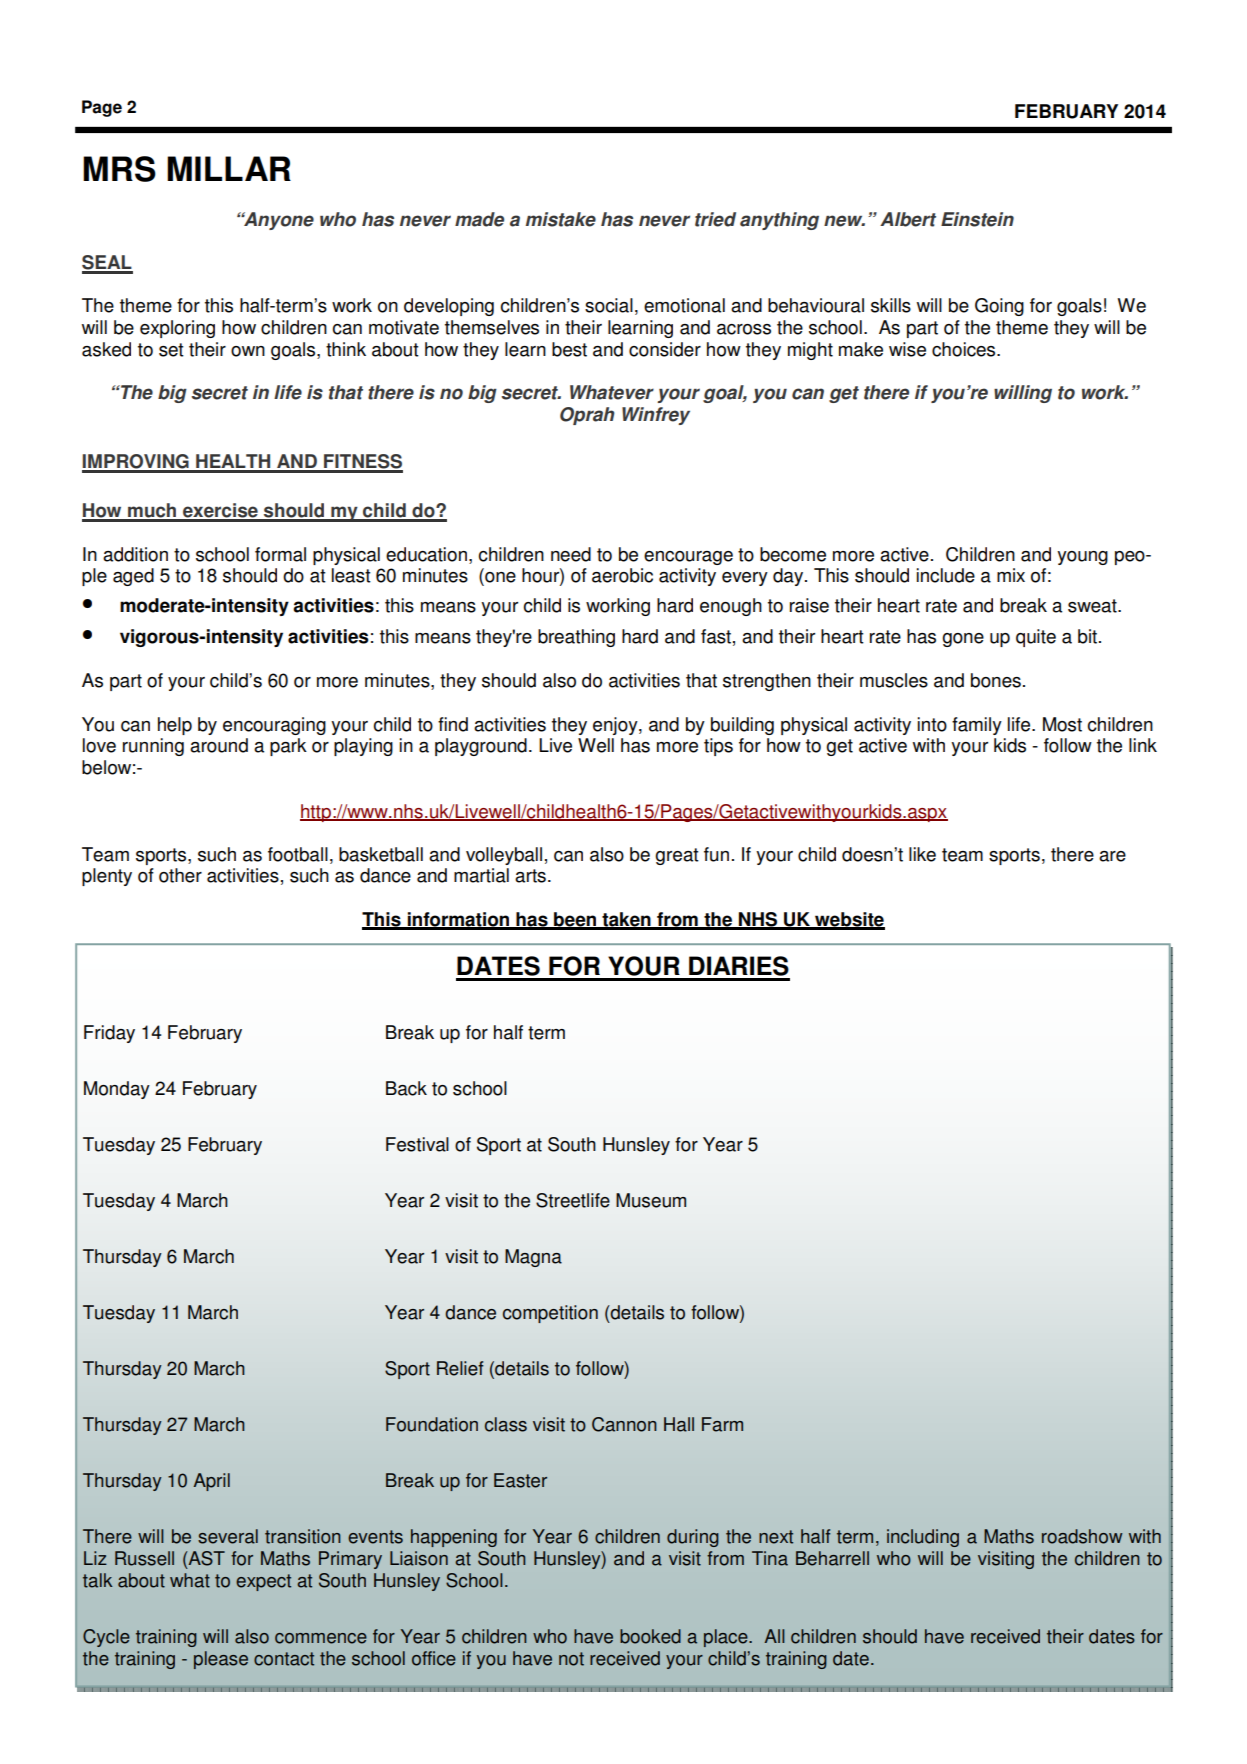 The height and width of the image is (1764, 1247). Describe the element at coordinates (650, 1636) in the image. I see `booked` at that location.
